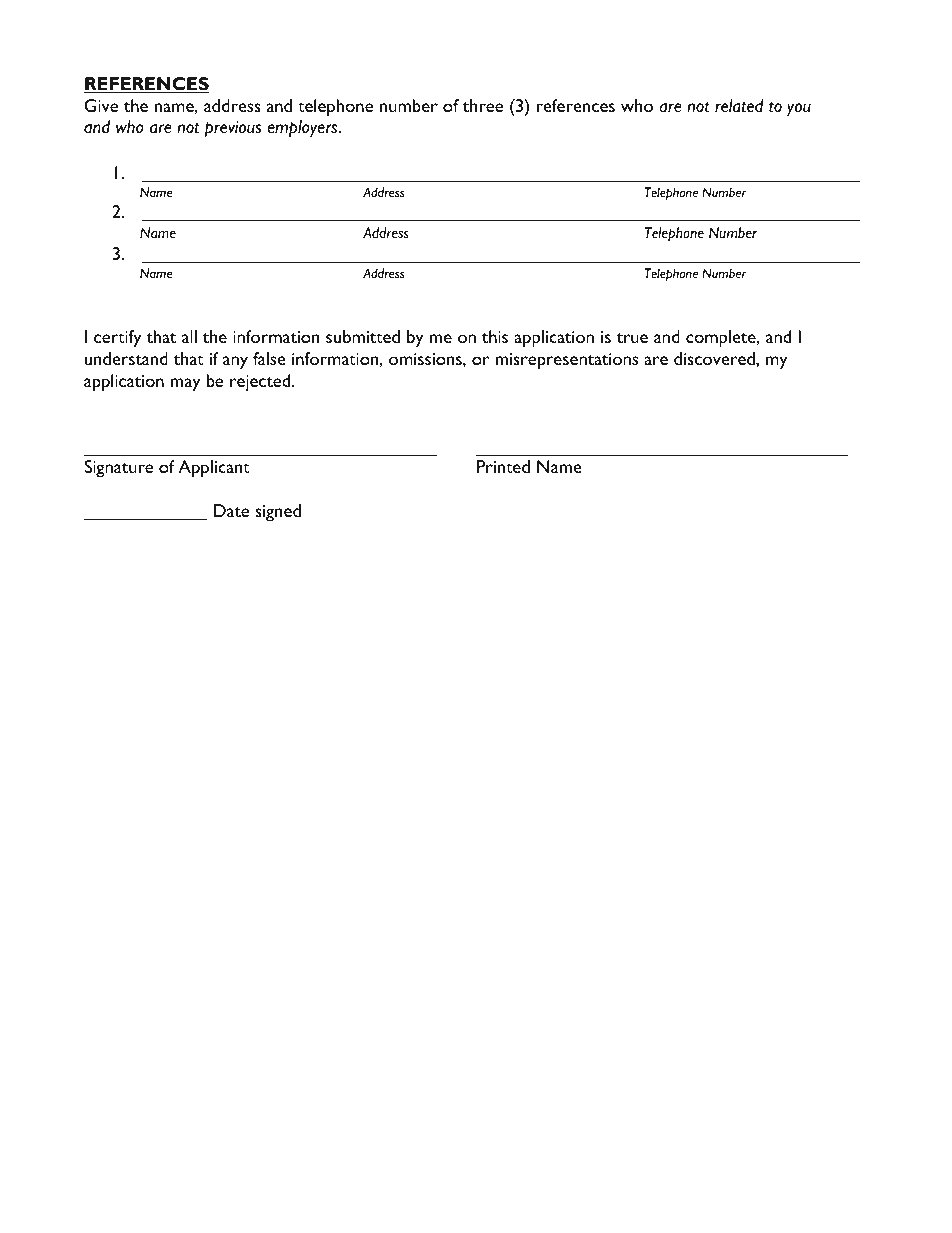 The height and width of the image is (1233, 952). What do you see at coordinates (715, 358) in the image?
I see `discovered` at bounding box center [715, 358].
